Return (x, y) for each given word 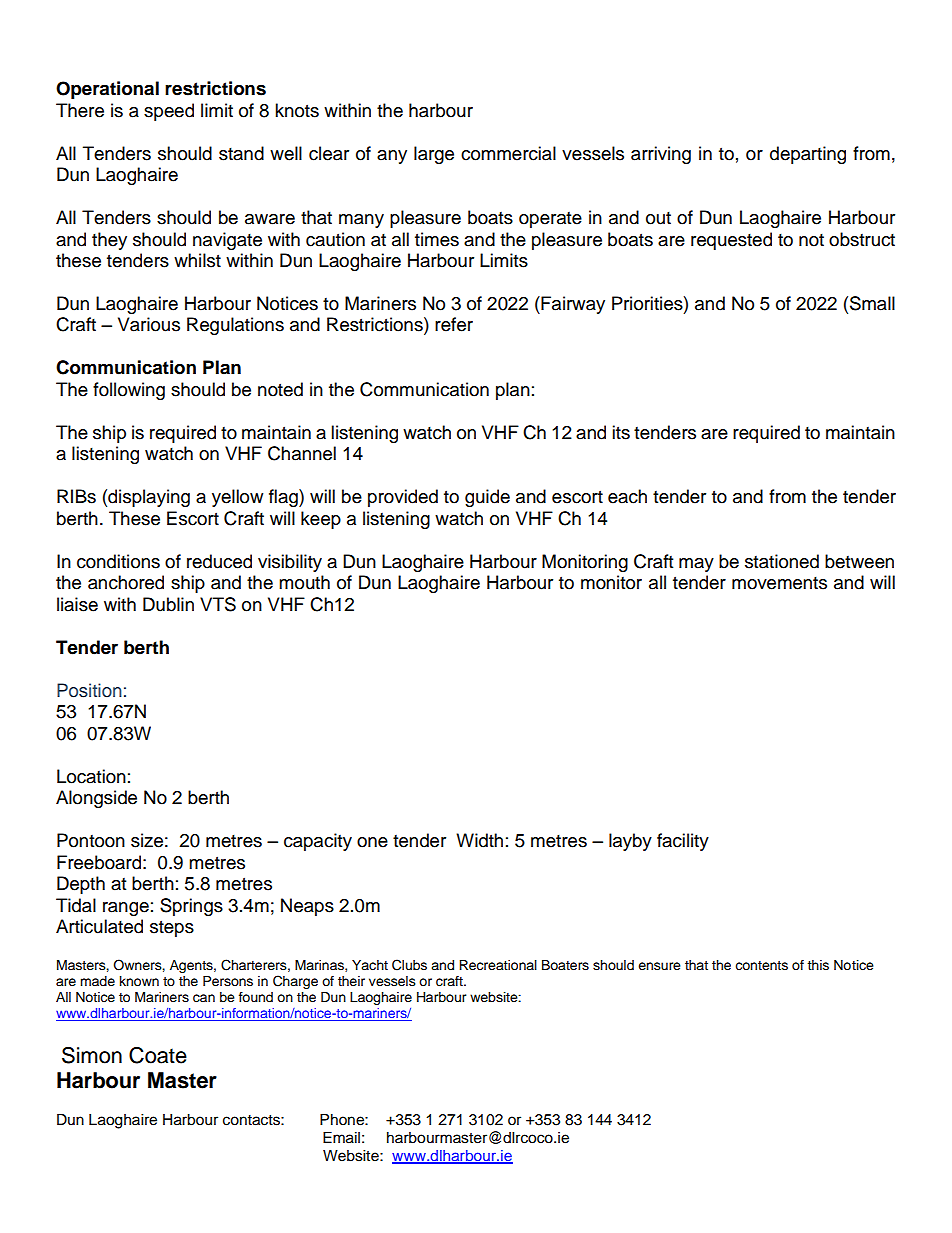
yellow (237, 498)
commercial (508, 153)
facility (683, 842)
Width (479, 840)
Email (341, 1138)
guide (487, 498)
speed (169, 112)
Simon (92, 1055)
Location (91, 776)
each (627, 496)
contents (761, 965)
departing (808, 155)
